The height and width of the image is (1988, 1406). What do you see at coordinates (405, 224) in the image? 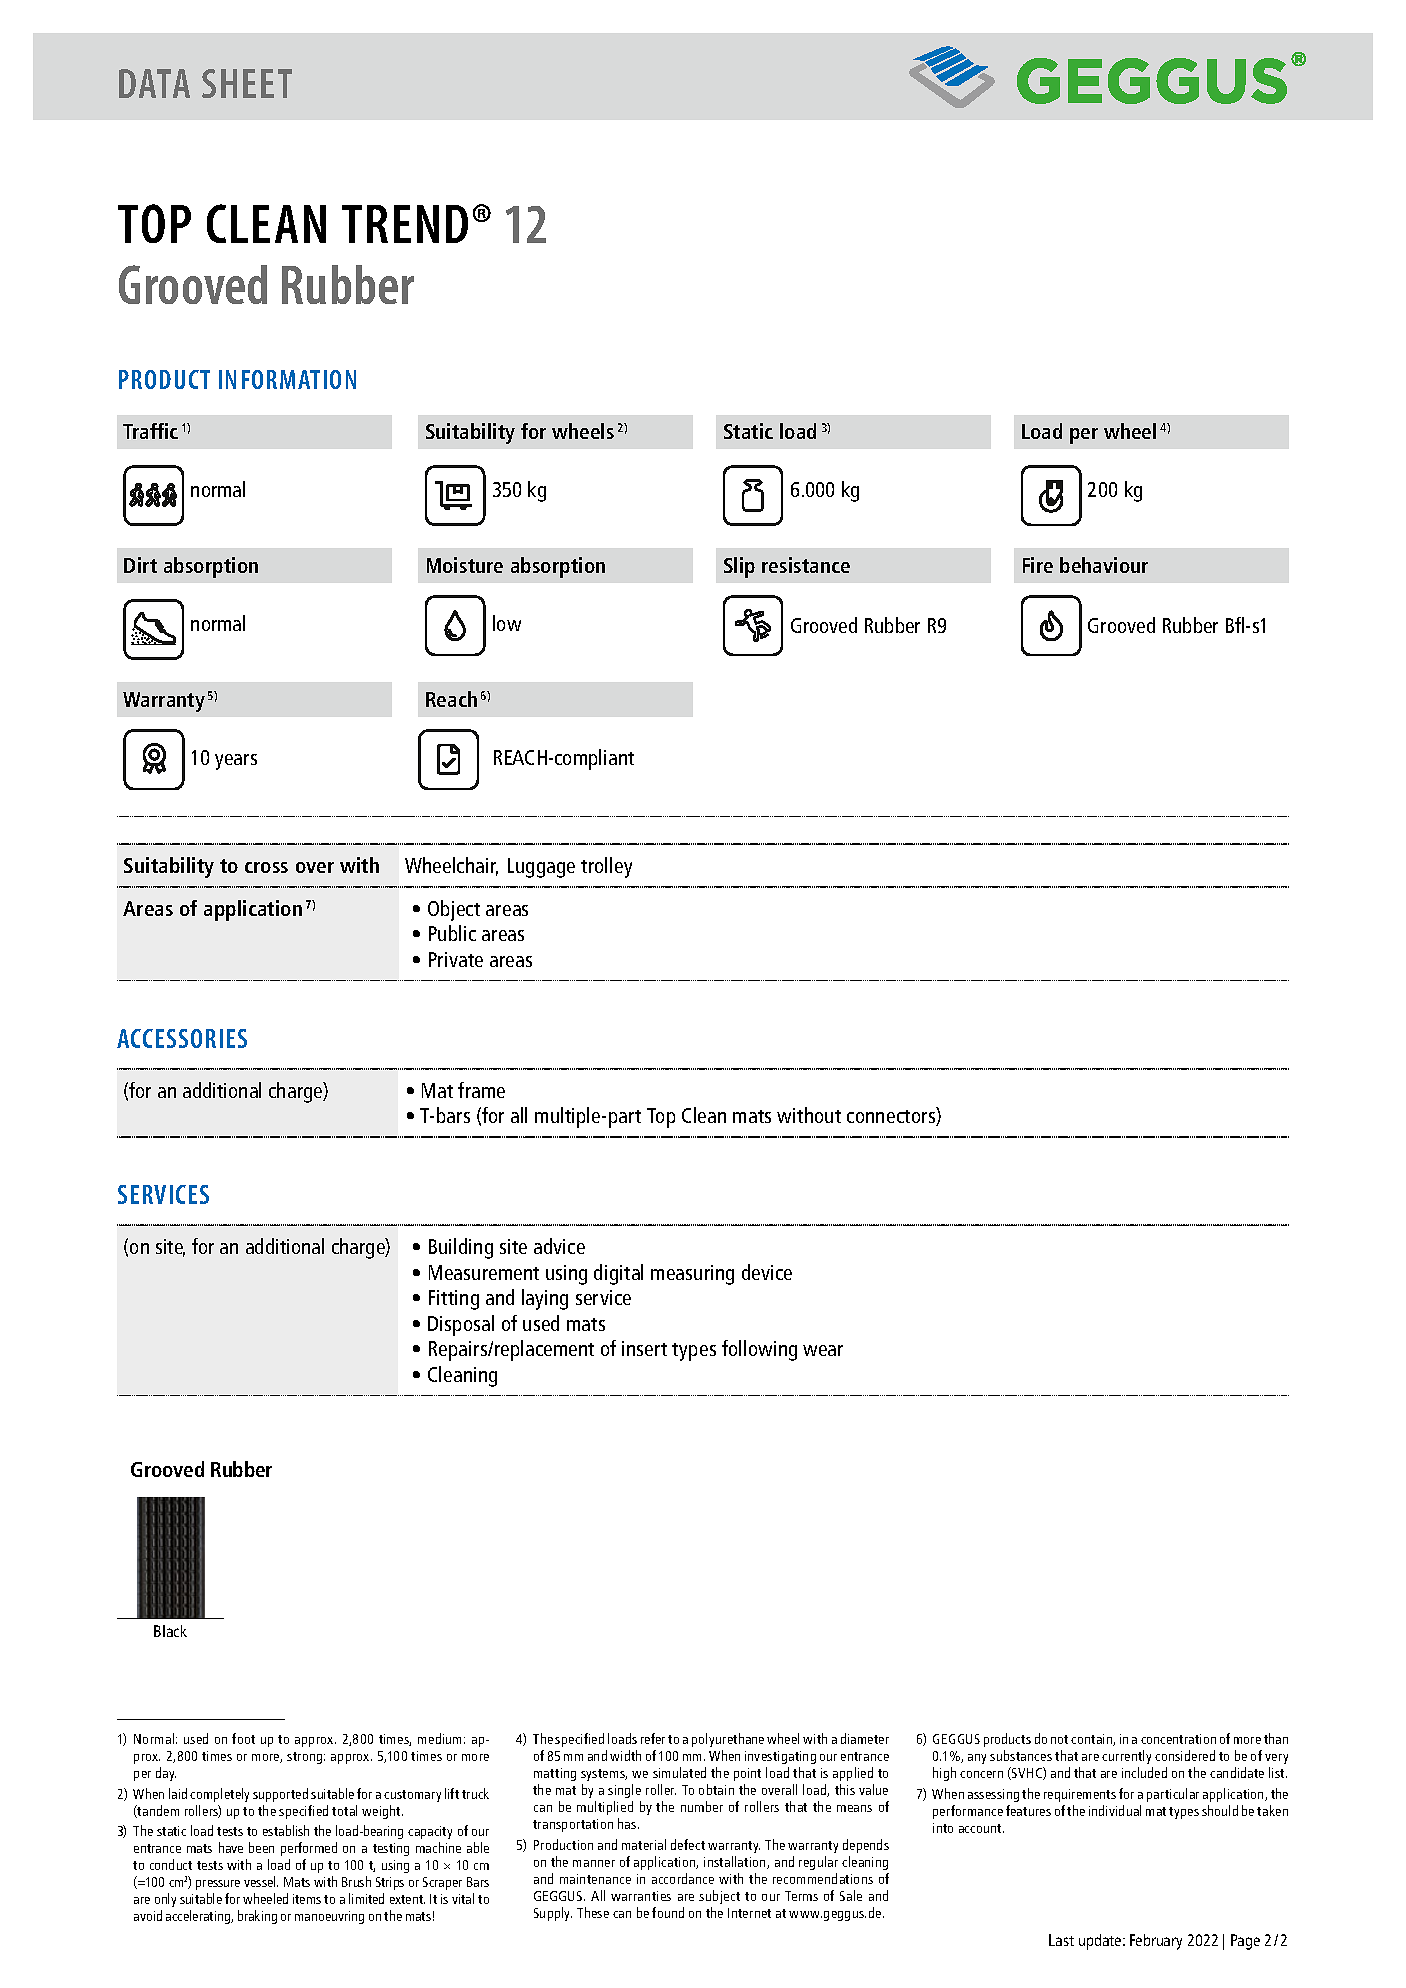
I see `TREND` at bounding box center [405, 224].
